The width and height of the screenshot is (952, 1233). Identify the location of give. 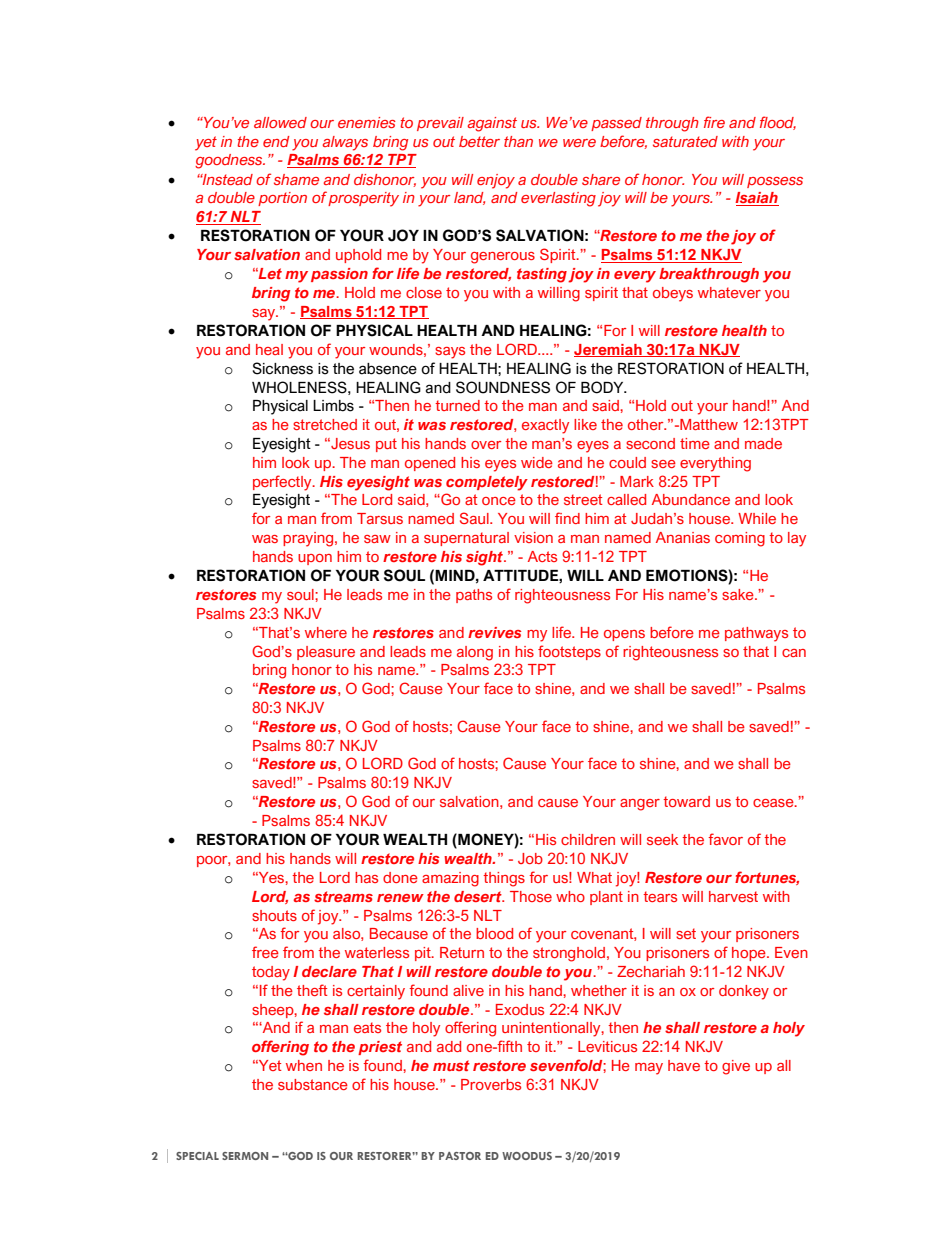
(736, 1067).
